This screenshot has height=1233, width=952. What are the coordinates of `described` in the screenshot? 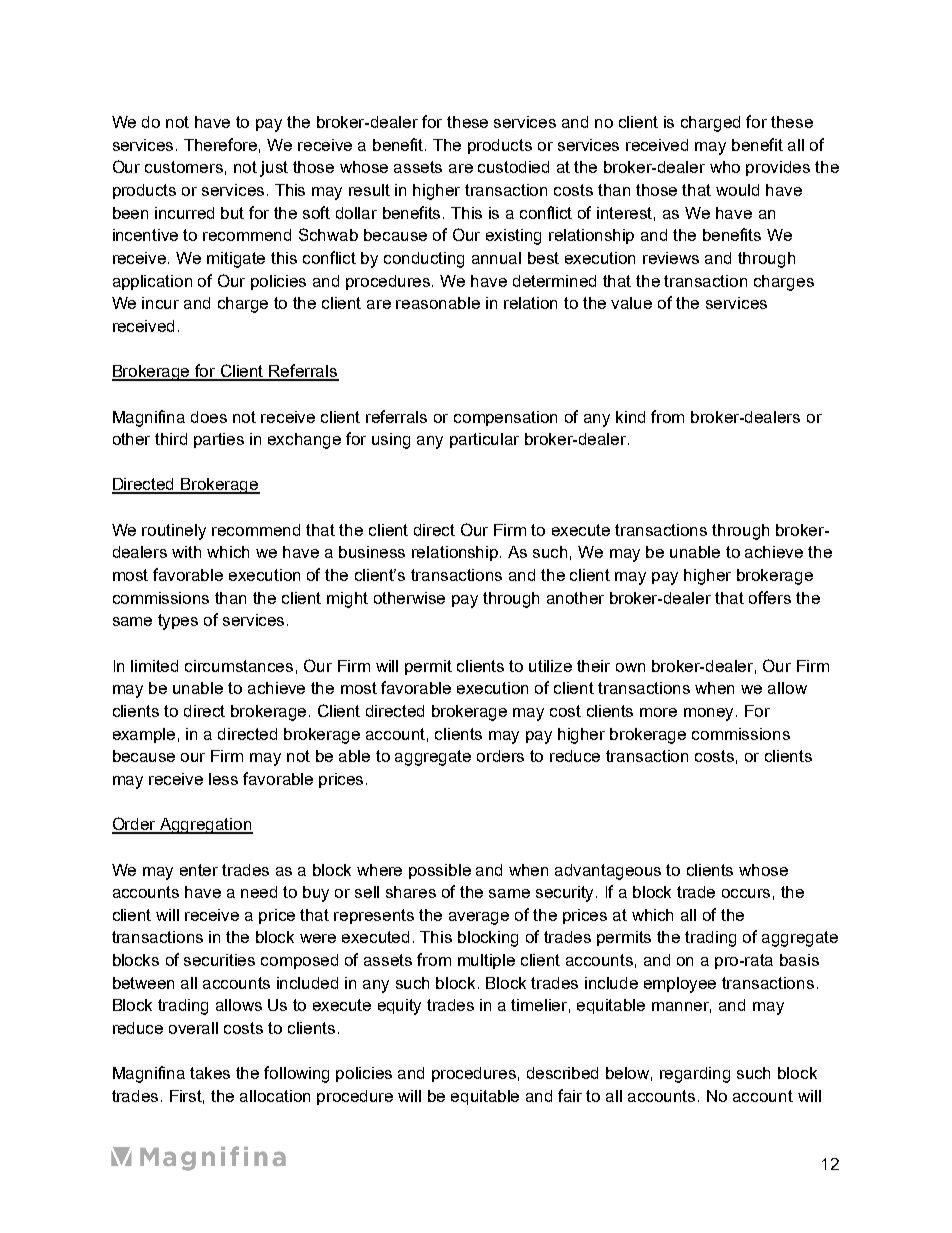 It's located at (562, 1073).
